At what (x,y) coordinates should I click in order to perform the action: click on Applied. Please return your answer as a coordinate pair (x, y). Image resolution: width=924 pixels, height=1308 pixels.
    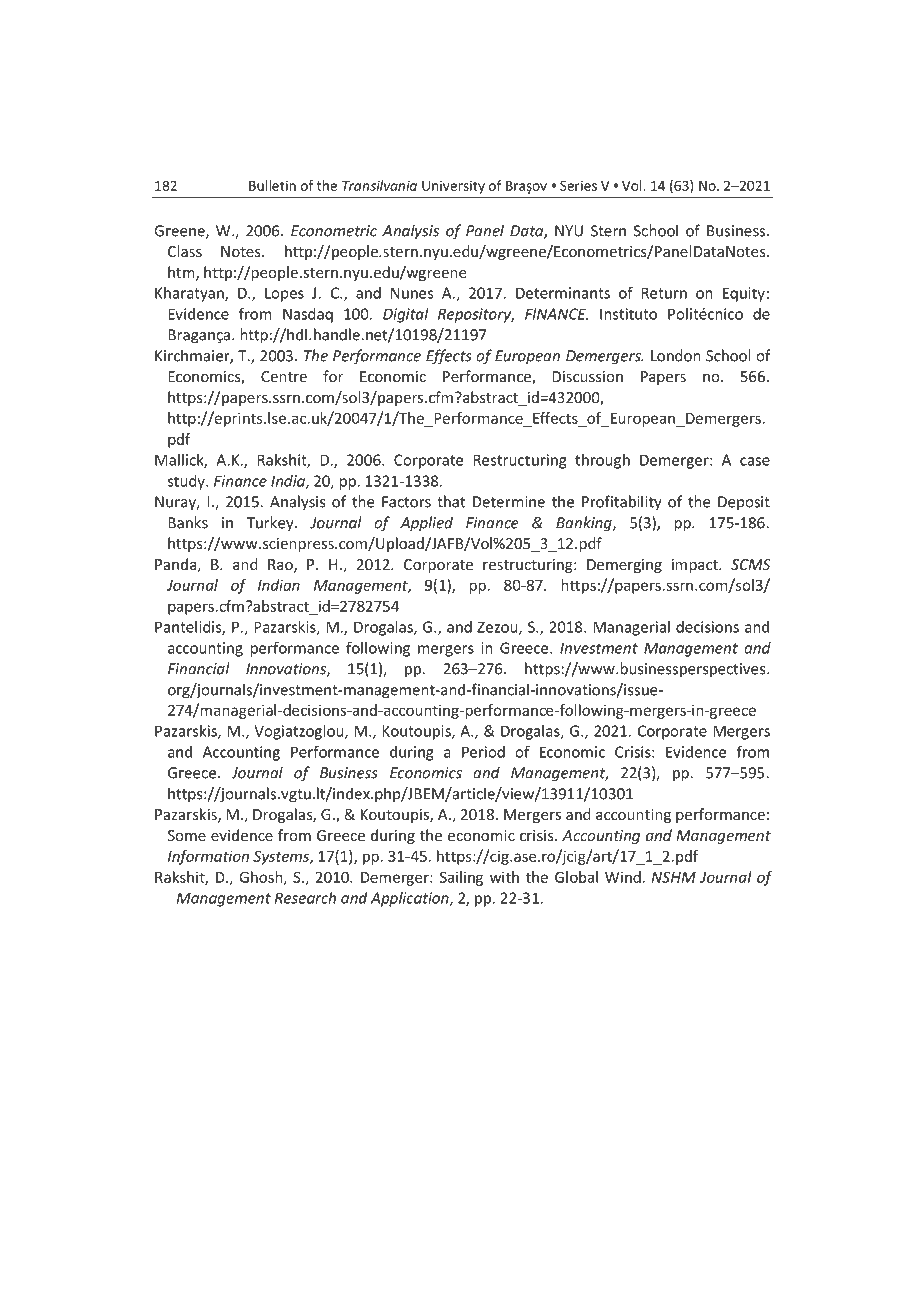
    Looking at the image, I should click on (426, 524).
